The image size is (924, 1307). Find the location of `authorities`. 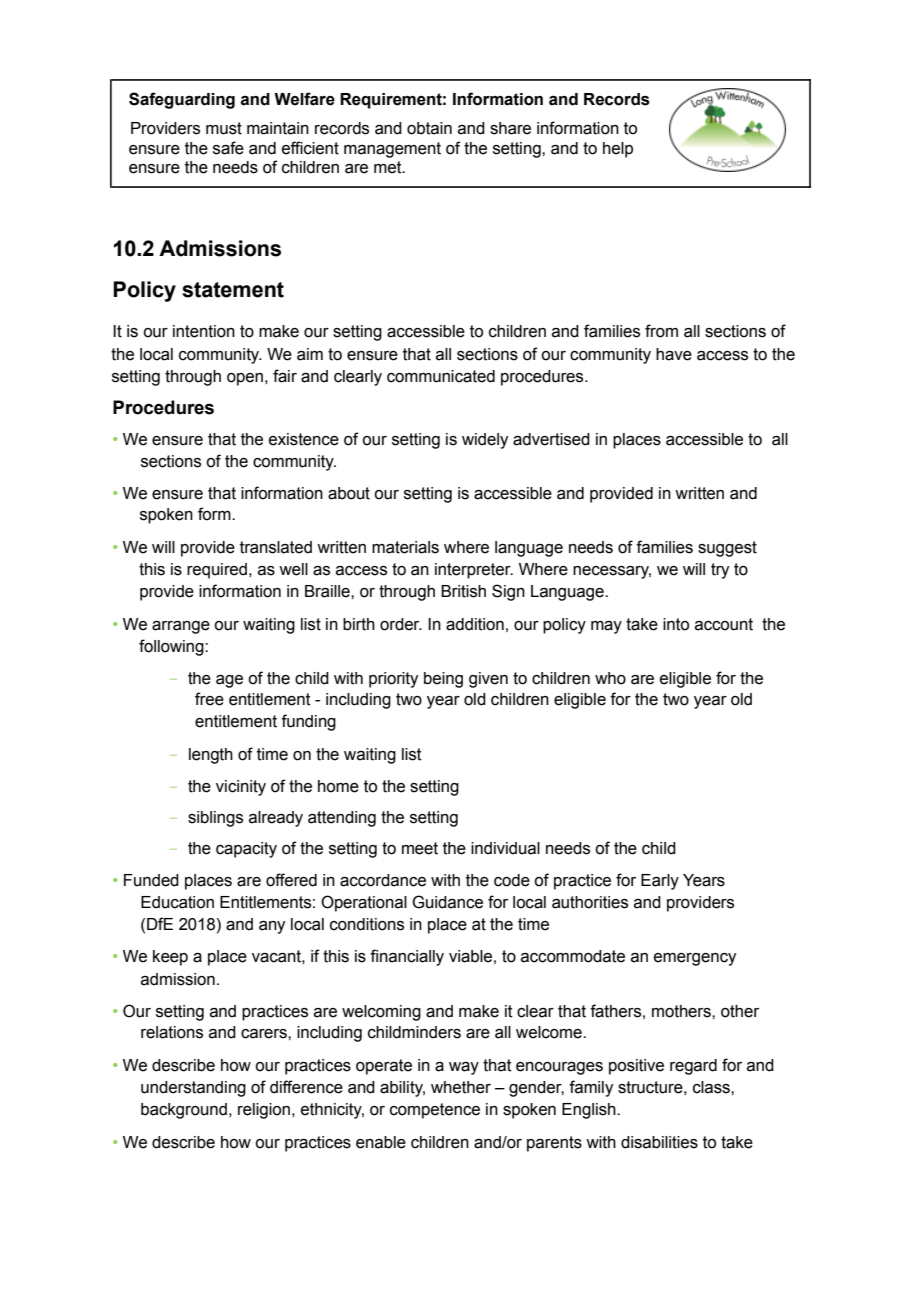

authorities is located at coordinates (590, 902).
